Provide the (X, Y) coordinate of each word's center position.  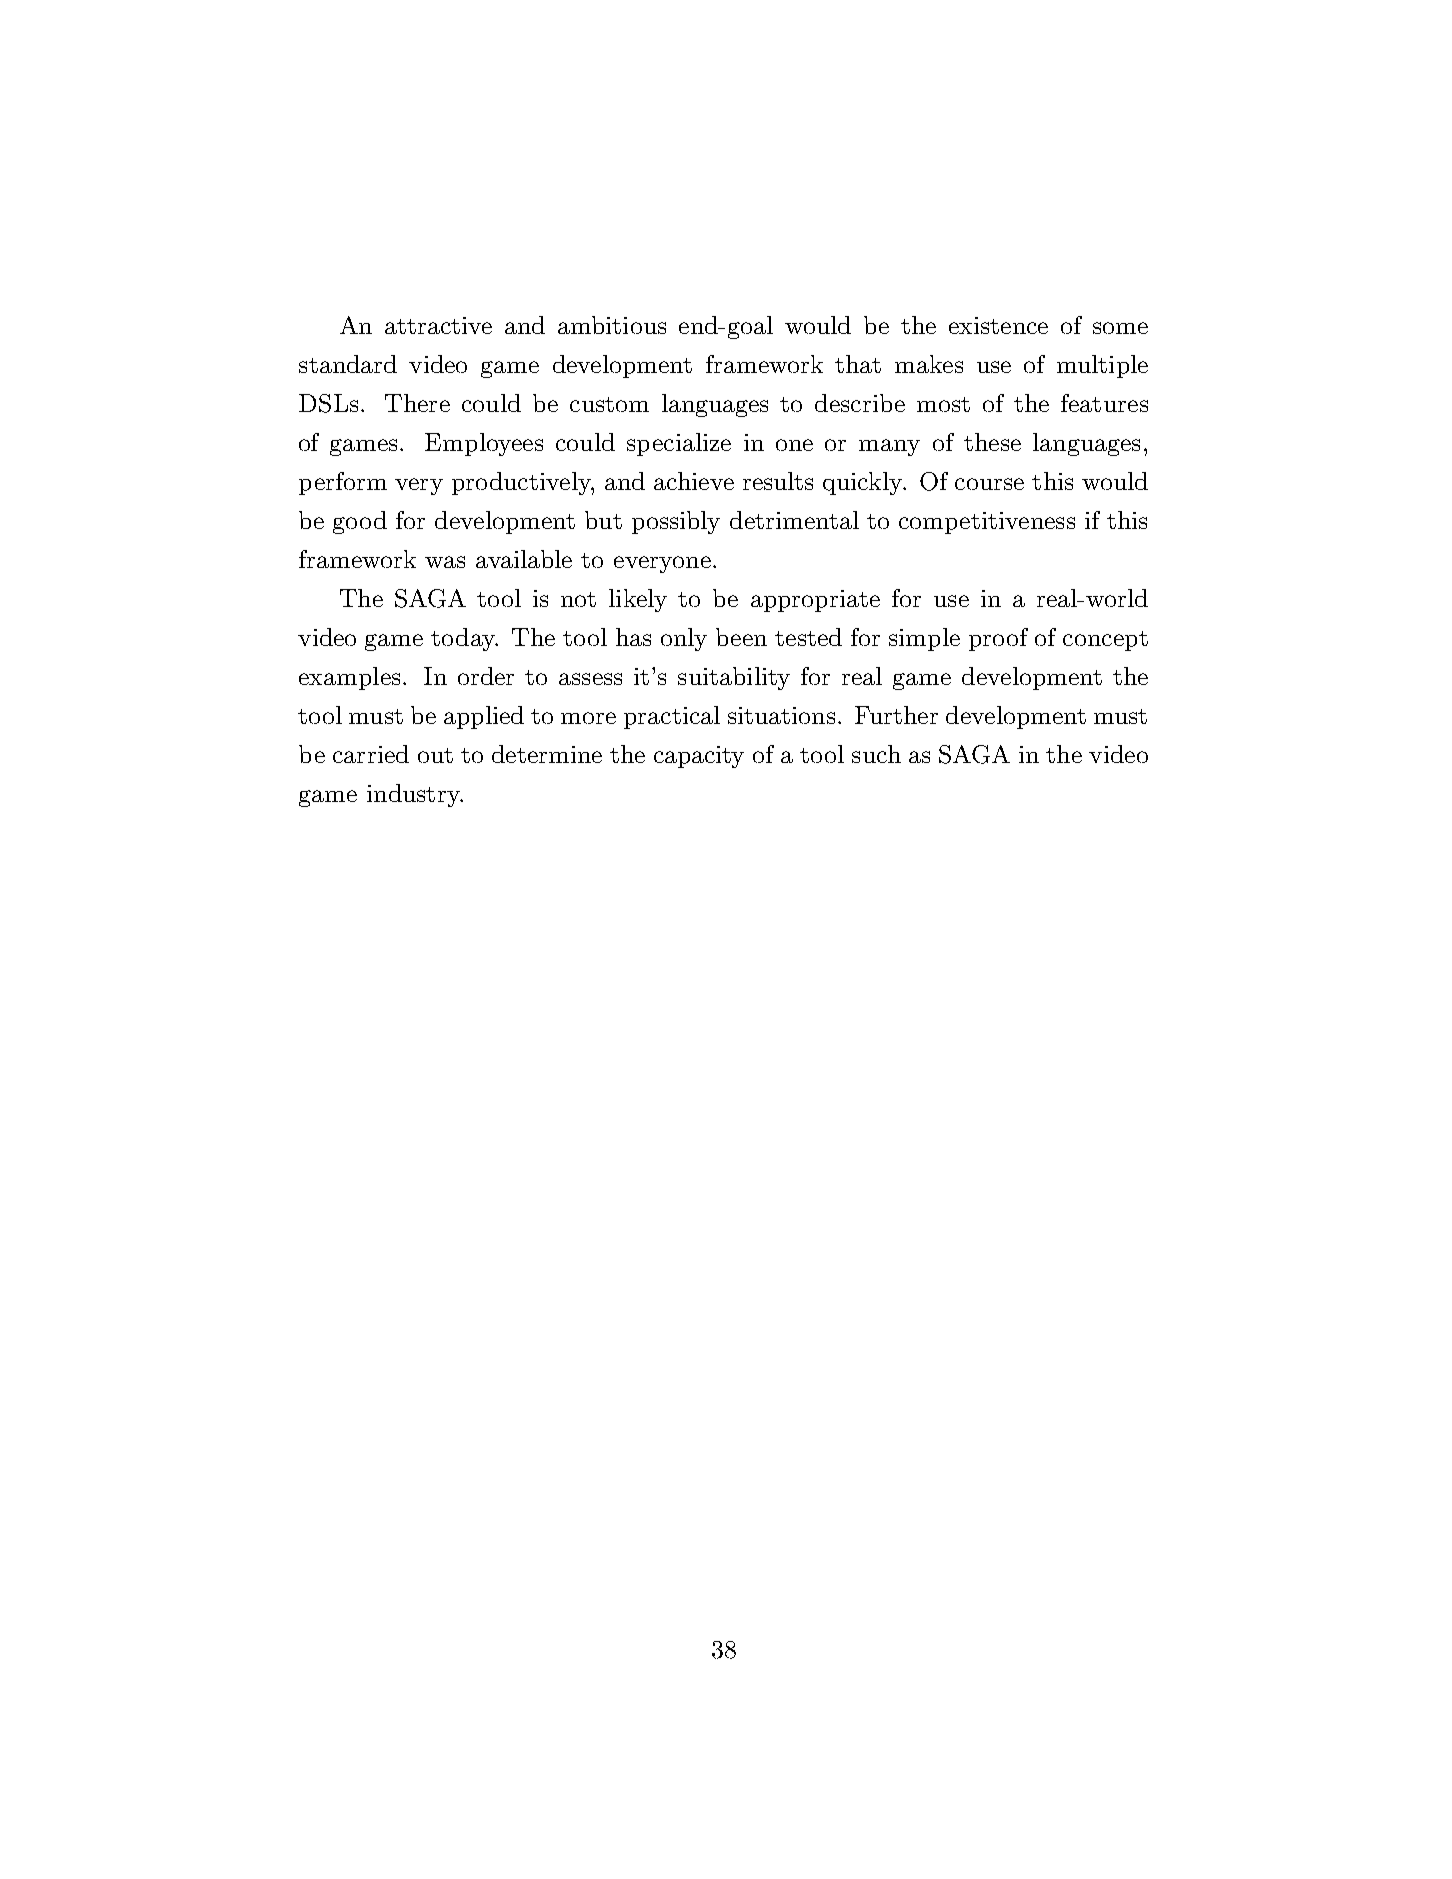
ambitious (612, 325)
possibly (676, 522)
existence (998, 325)
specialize (679, 444)
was (445, 562)
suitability (734, 678)
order (486, 676)
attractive (438, 325)
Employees (484, 444)
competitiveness (987, 523)
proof (998, 639)
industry (414, 795)
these (992, 442)
